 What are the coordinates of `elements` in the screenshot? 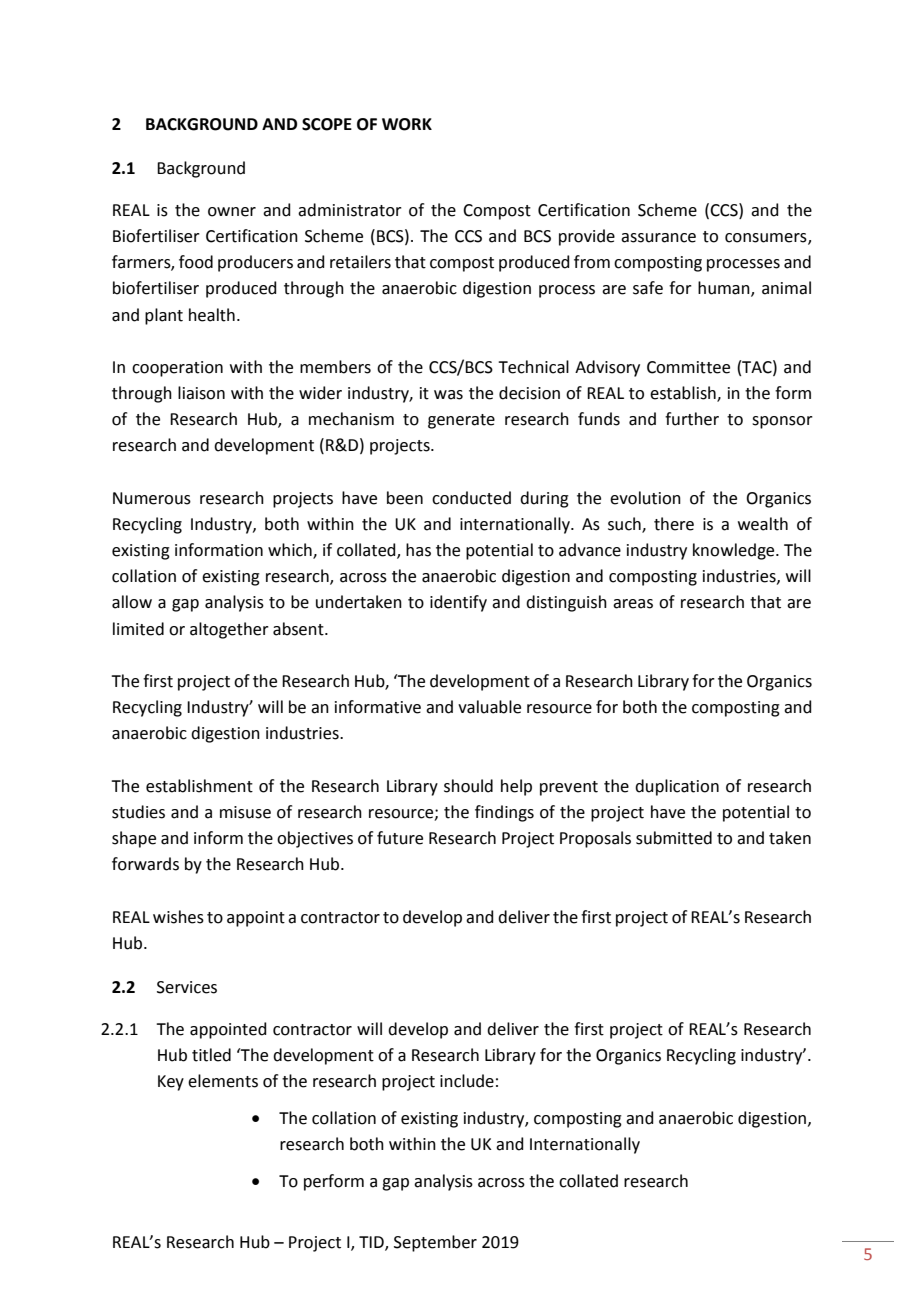 It's located at (223, 1081).
